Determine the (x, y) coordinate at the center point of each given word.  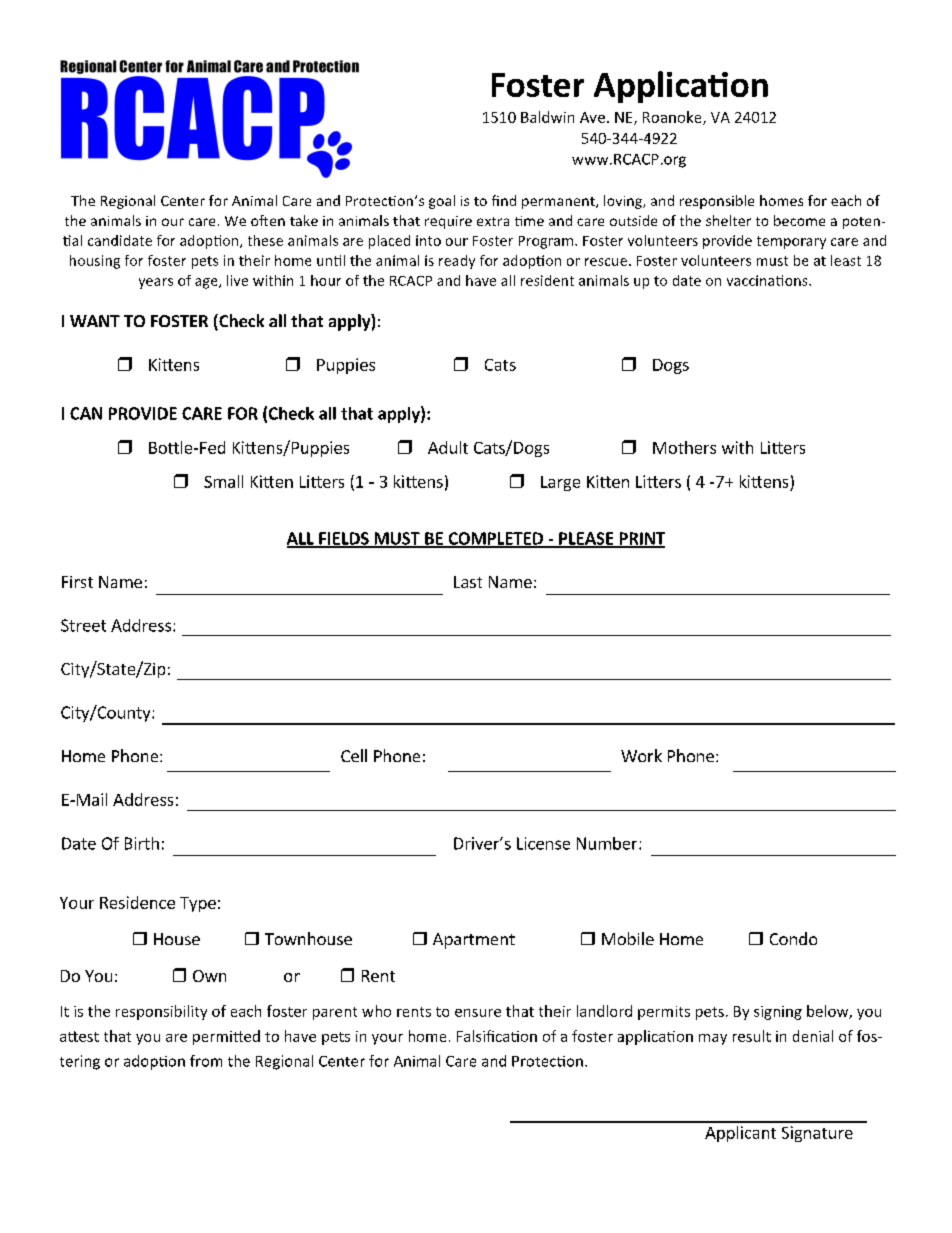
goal (442, 202)
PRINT (641, 539)
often (268, 220)
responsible (717, 202)
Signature (817, 1134)
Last (468, 582)
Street (83, 625)
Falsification (497, 1036)
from (206, 1061)
